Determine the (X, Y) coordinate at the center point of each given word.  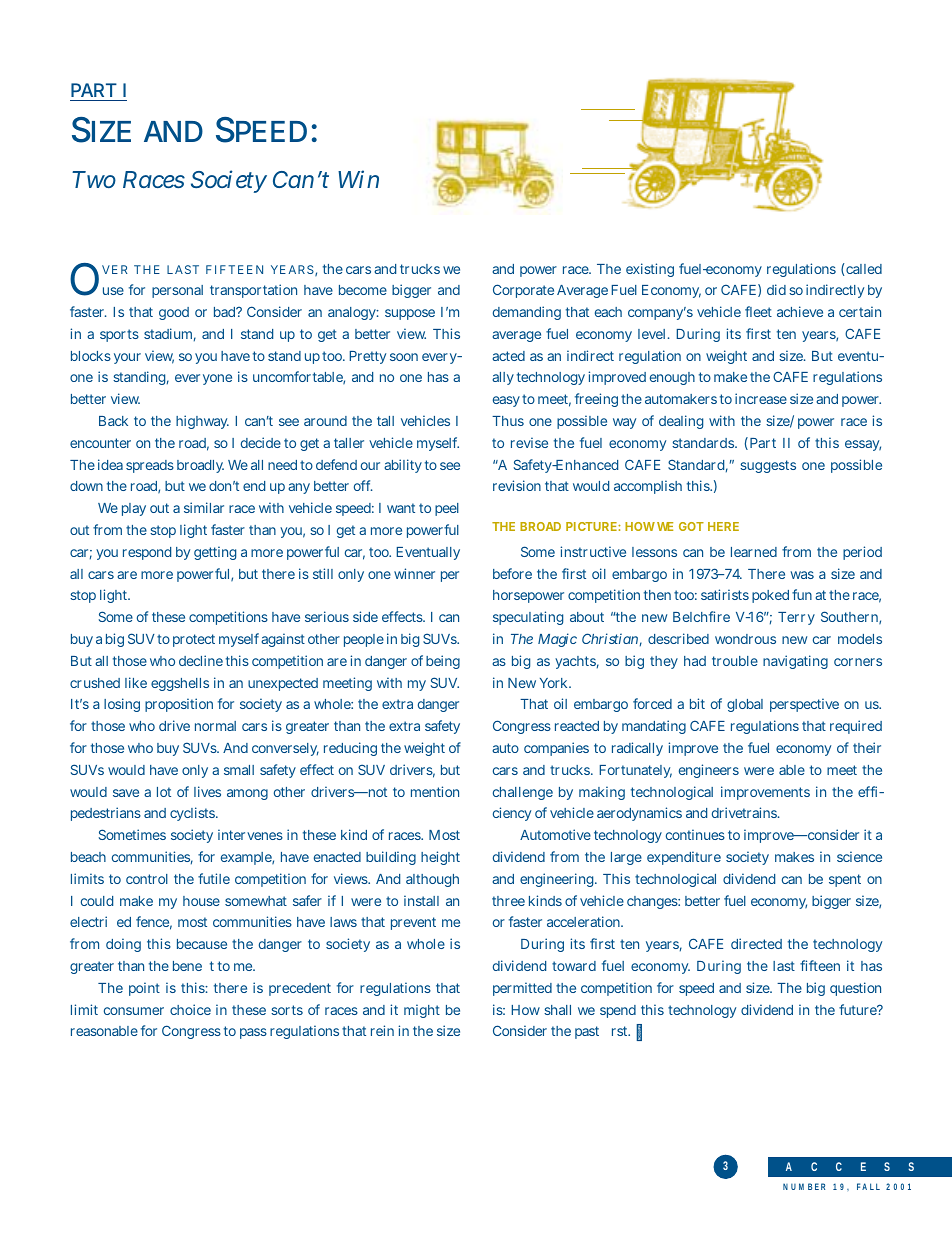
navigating (795, 662)
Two (94, 179)
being (443, 662)
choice (190, 1009)
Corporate (523, 291)
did (776, 289)
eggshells (180, 684)
